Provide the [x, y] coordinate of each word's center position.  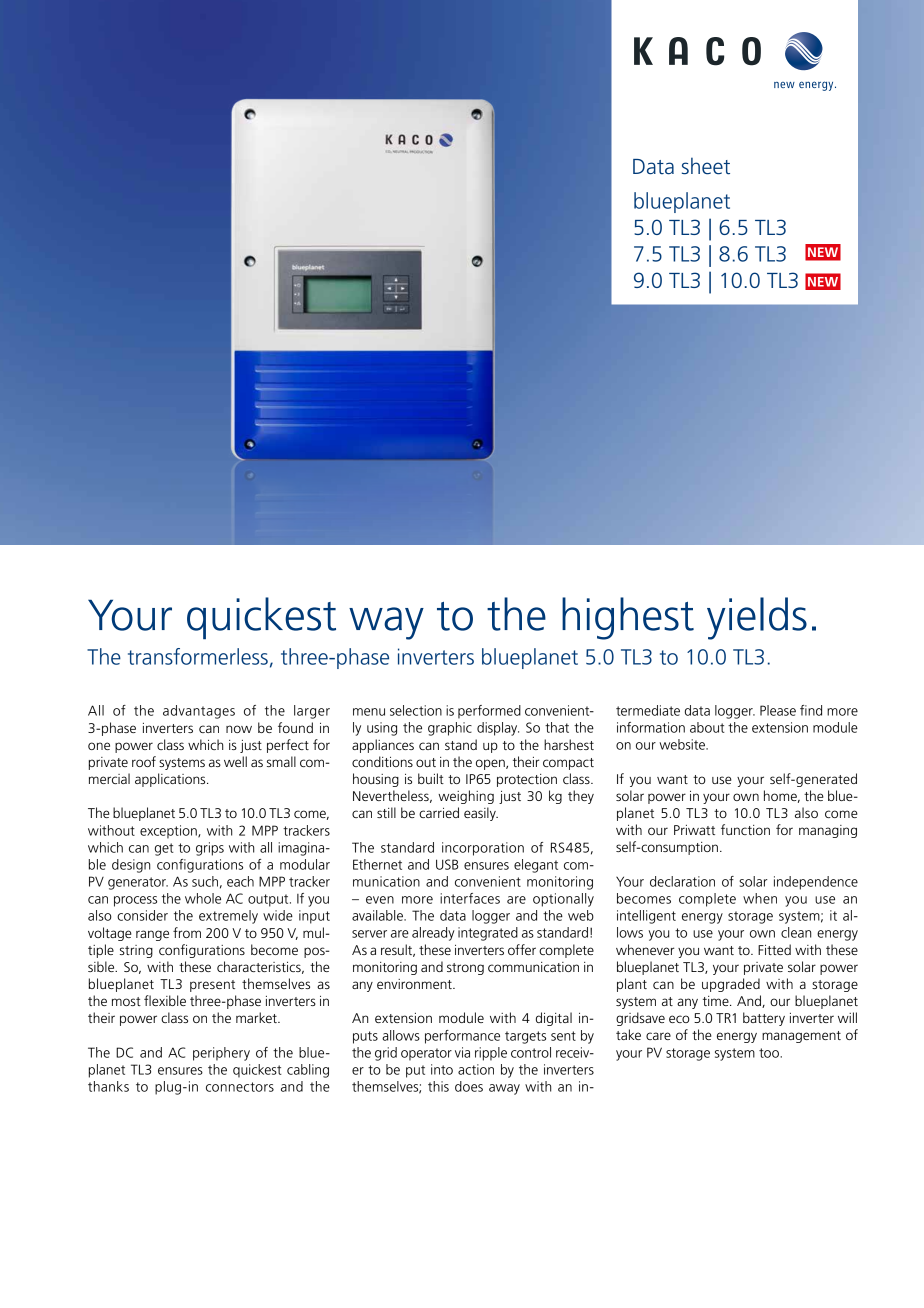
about [707, 727]
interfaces [470, 898]
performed [489, 712]
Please [778, 710]
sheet [706, 166]
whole [203, 898]
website [683, 744]
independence [816, 883]
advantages [199, 712]
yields [757, 618]
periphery [221, 1054]
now [239, 729]
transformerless [198, 656]
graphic [450, 729]
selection [416, 710]
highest [628, 618]
